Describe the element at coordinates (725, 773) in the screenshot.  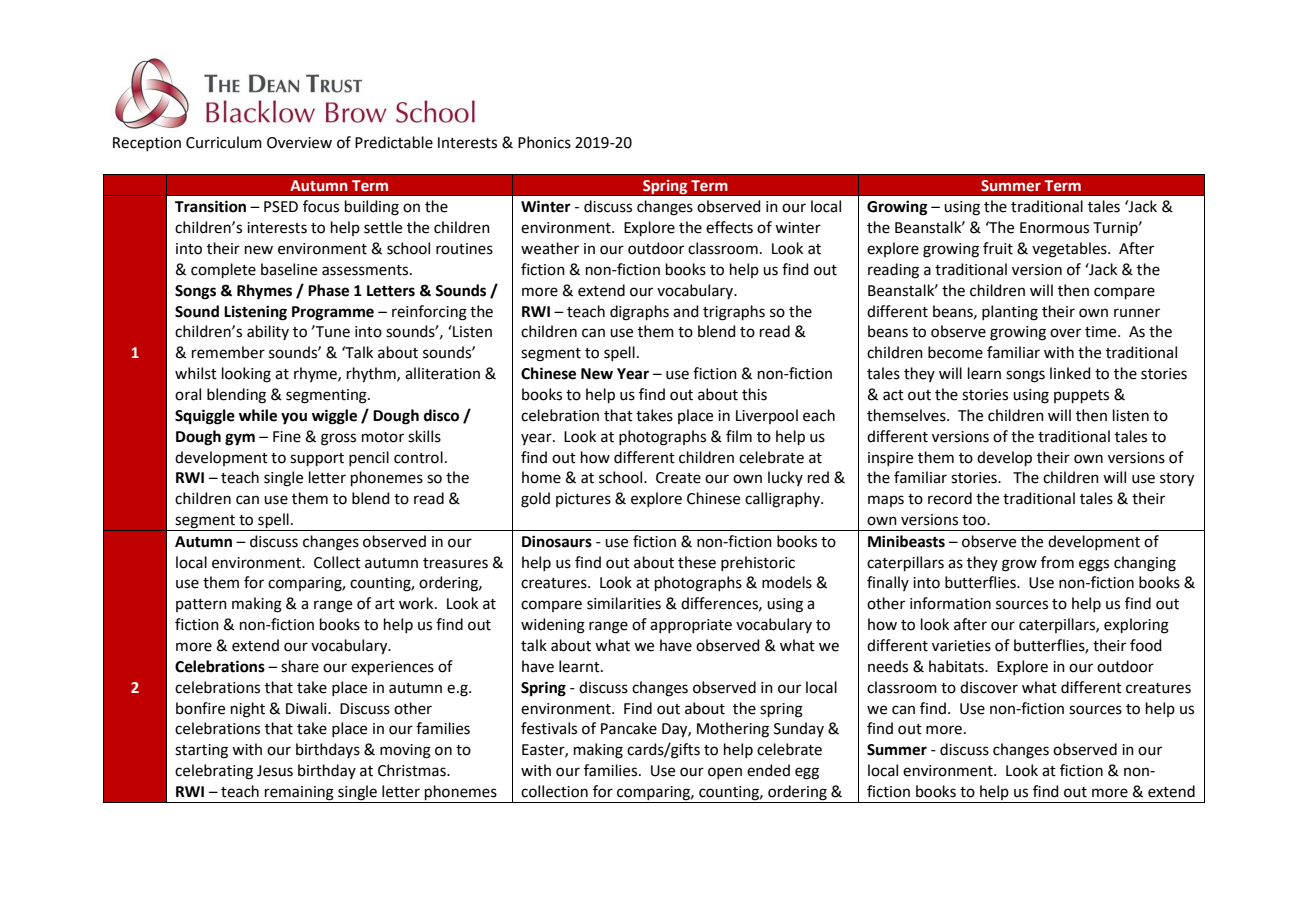
I see `open` at that location.
